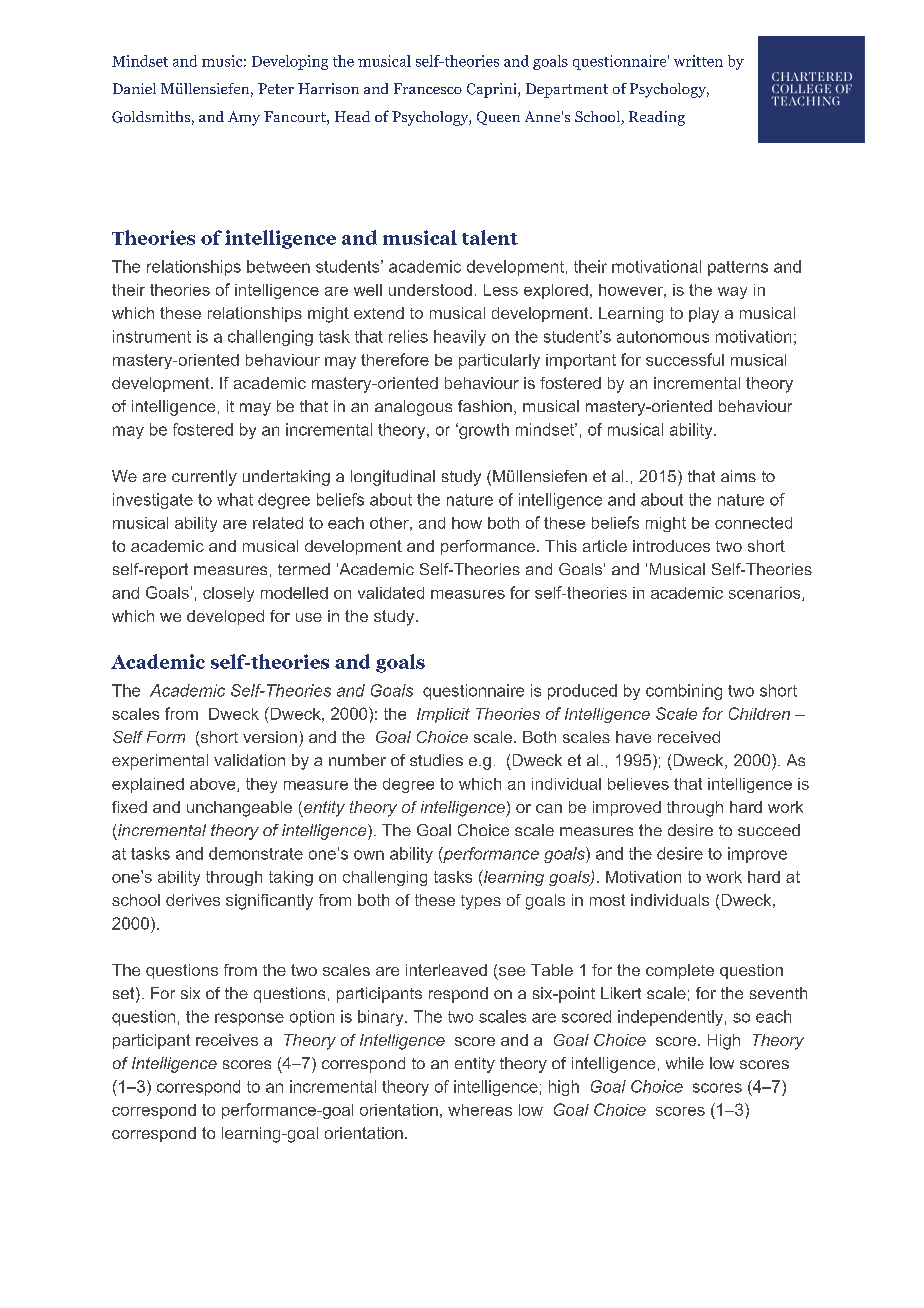 Image resolution: width=924 pixels, height=1308 pixels. Describe the element at coordinates (689, 737) in the screenshot. I see `received` at that location.
